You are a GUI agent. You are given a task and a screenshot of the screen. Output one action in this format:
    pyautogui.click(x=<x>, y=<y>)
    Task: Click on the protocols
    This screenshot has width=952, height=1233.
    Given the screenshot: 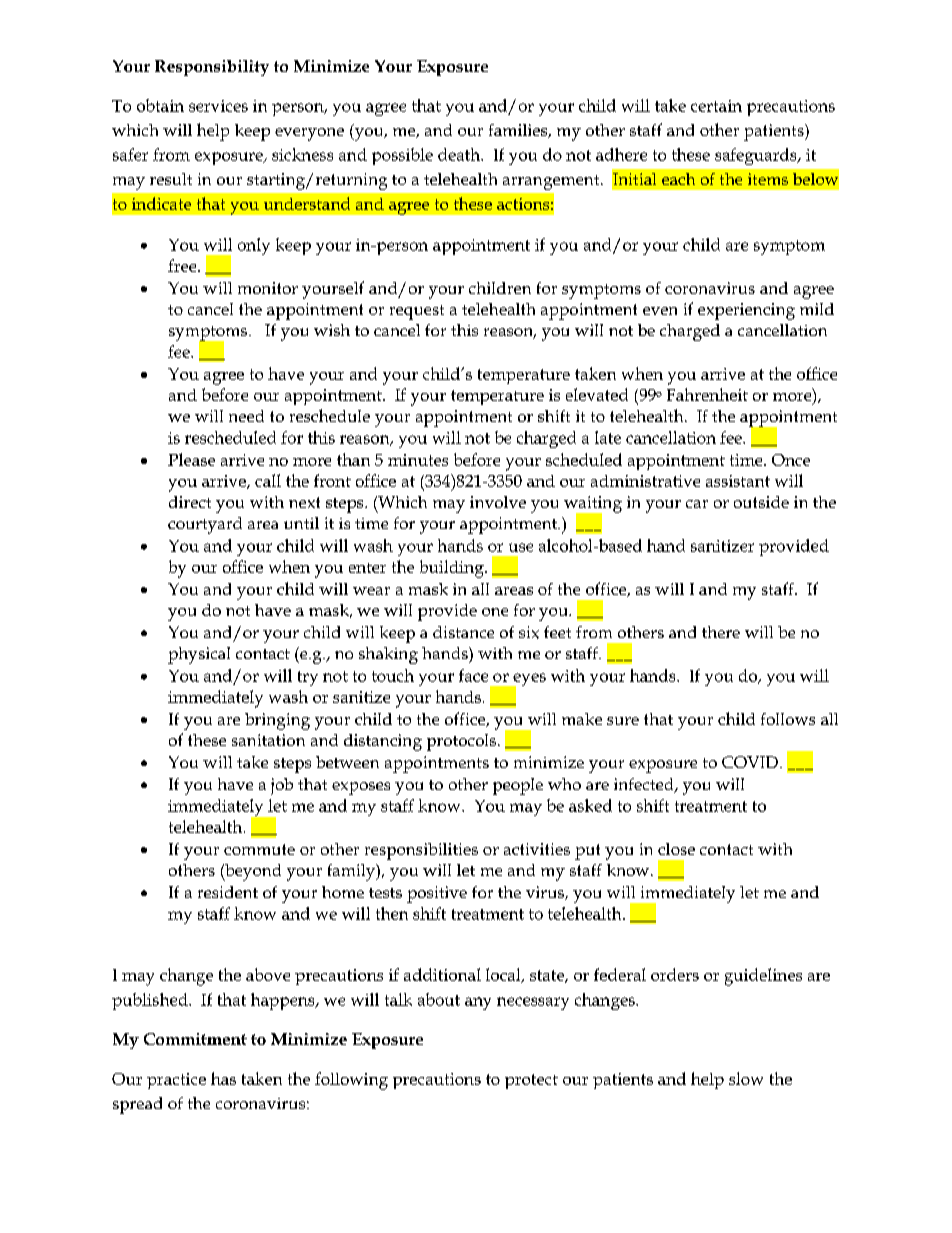 What is the action you would take?
    pyautogui.click(x=461, y=742)
